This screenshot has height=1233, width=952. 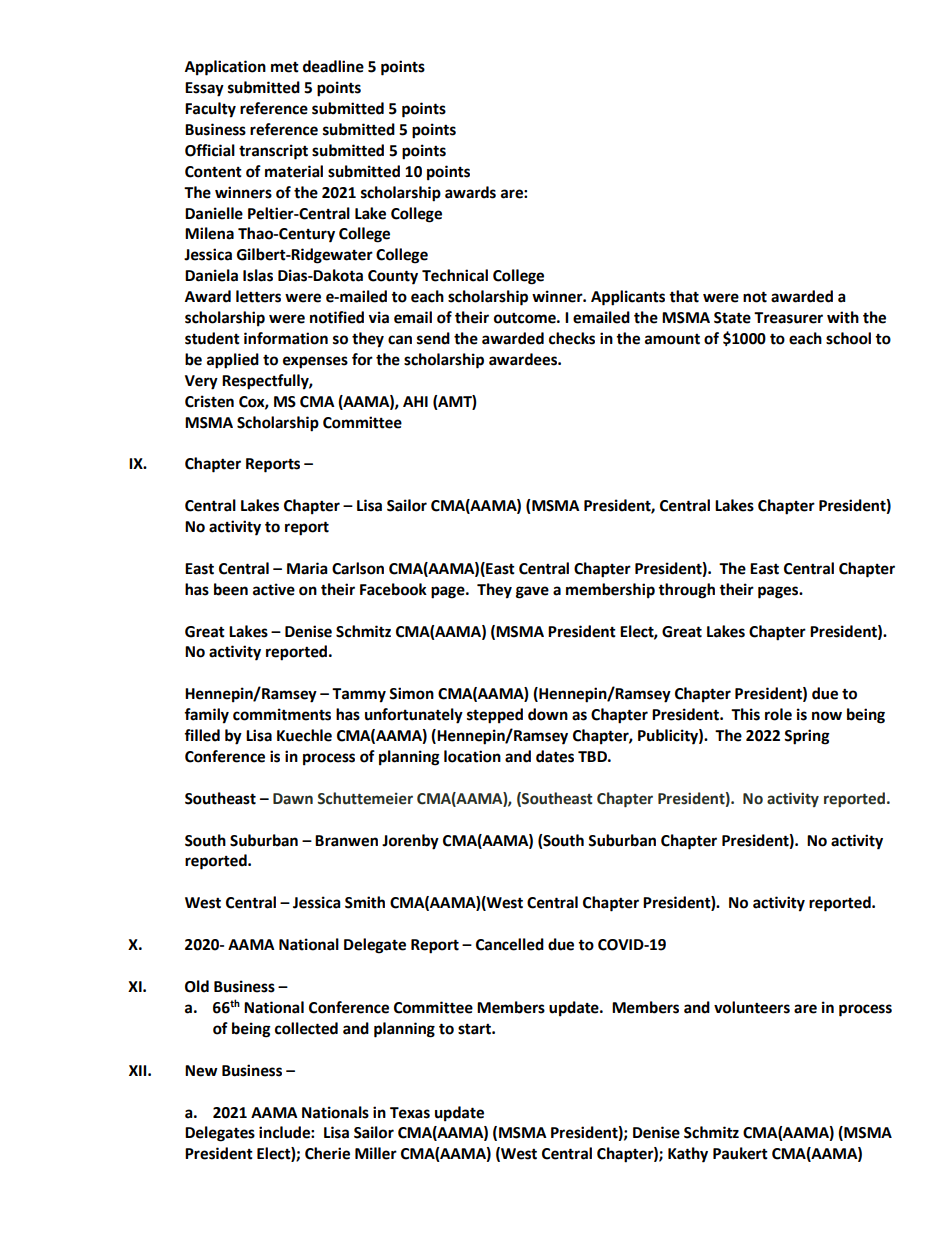 What do you see at coordinates (274, 589) in the screenshot?
I see `active` at bounding box center [274, 589].
